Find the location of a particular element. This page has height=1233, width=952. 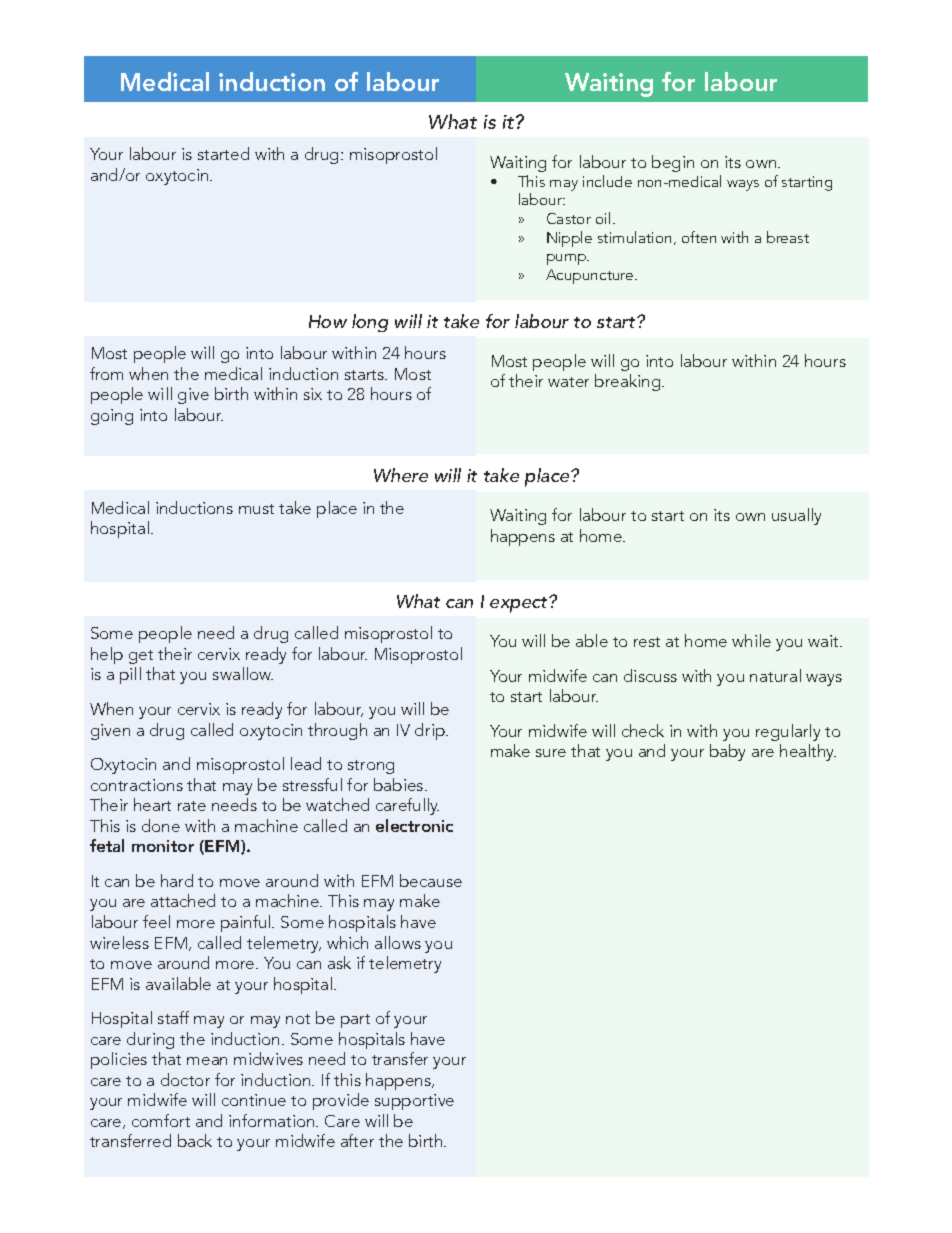

rate is located at coordinates (192, 806).
